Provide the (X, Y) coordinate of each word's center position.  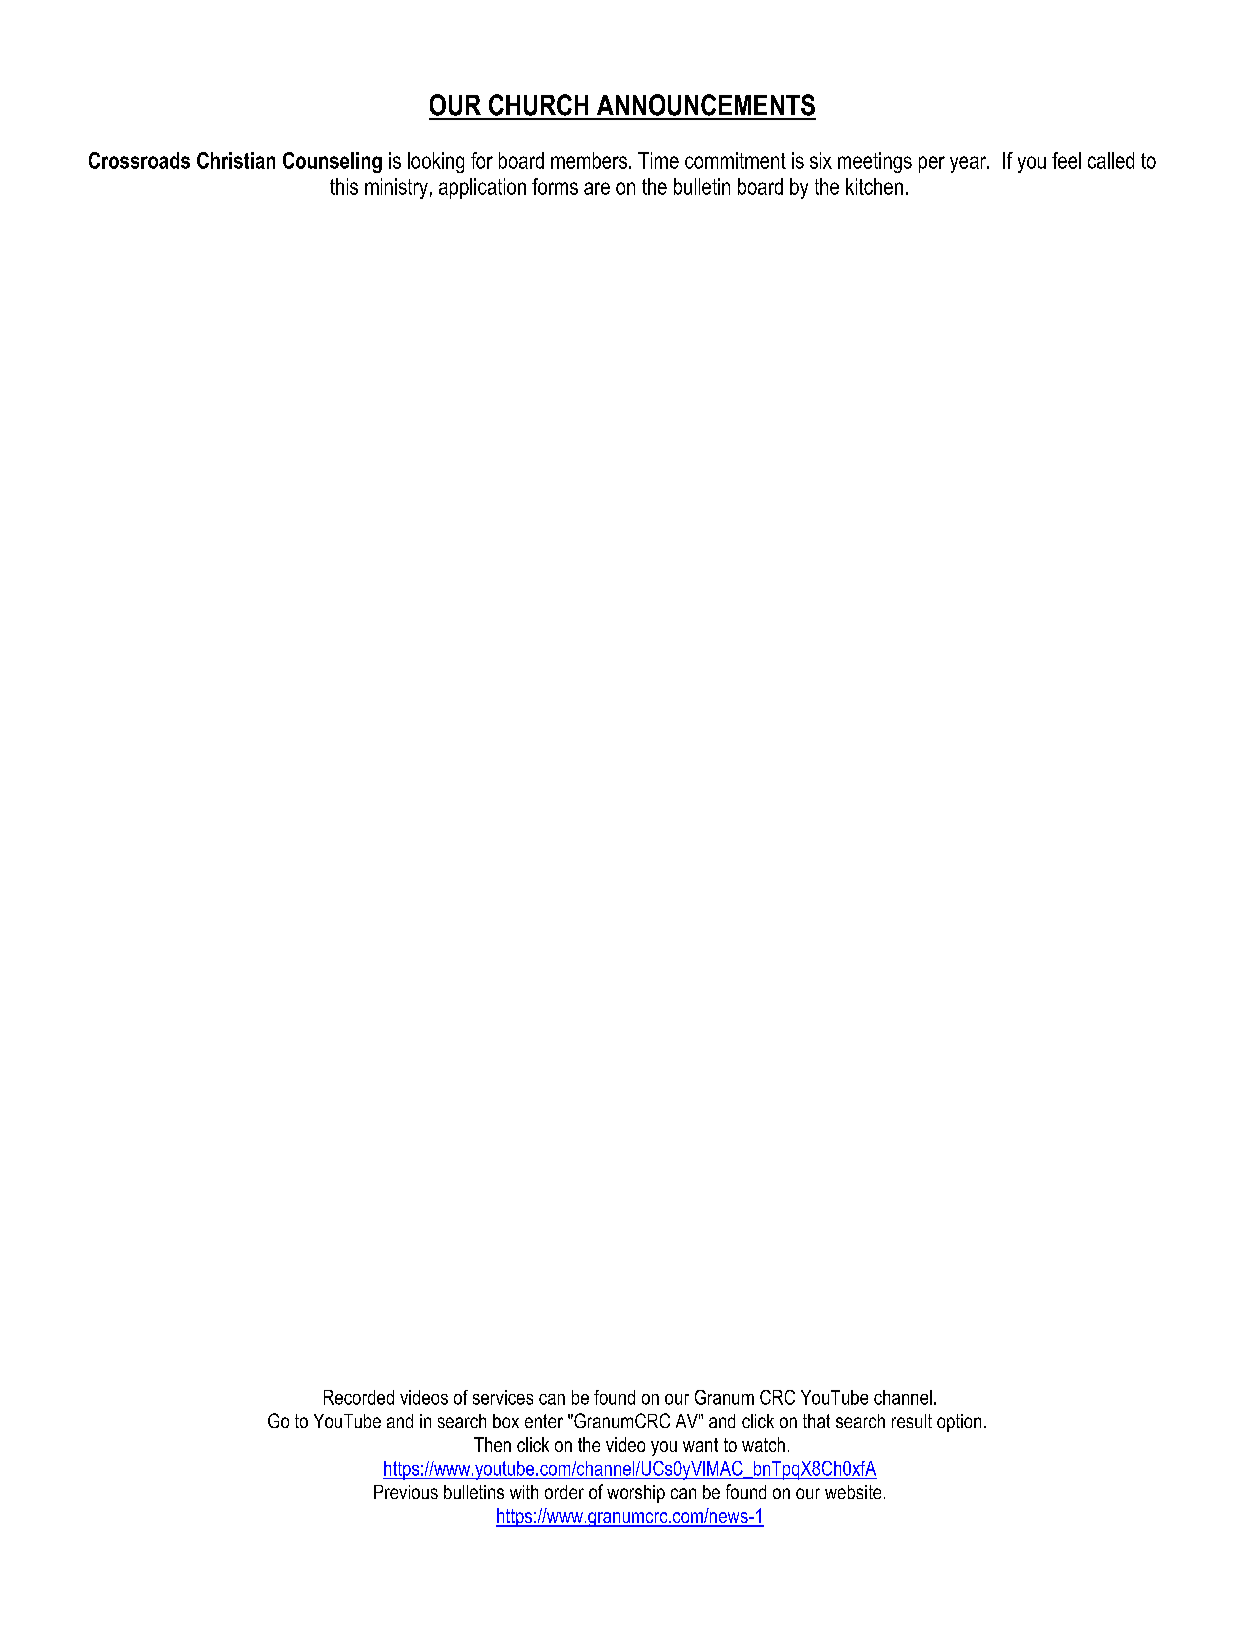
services (503, 1397)
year (969, 164)
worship (636, 1494)
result (912, 1421)
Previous (406, 1492)
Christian (236, 160)
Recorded (359, 1397)
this (344, 186)
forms (555, 186)
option (959, 1423)
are (597, 188)
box (506, 1421)
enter (544, 1421)
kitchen (874, 186)
